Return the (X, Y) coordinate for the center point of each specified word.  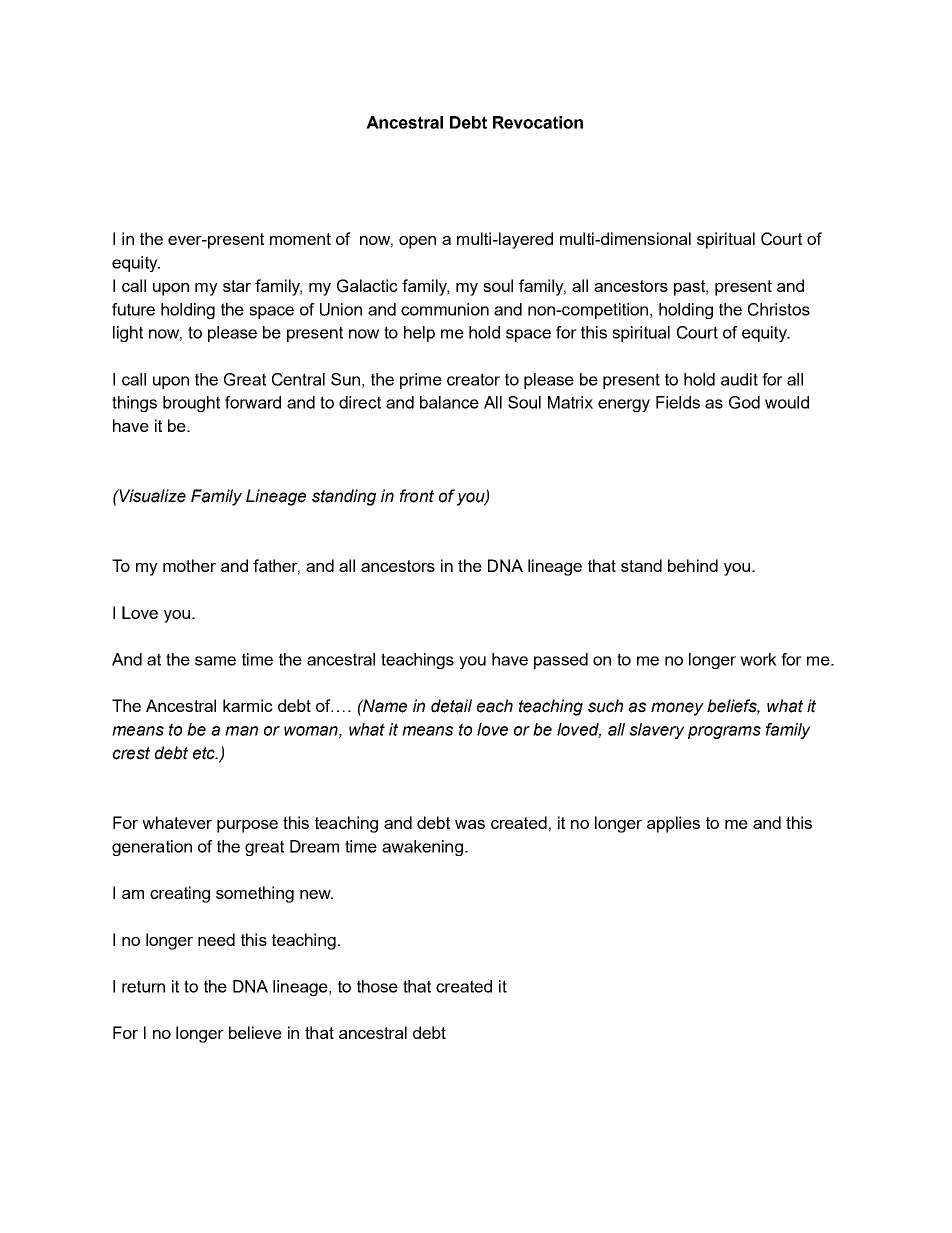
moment (300, 239)
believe (255, 1032)
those (377, 986)
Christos (779, 309)
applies (673, 824)
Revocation (538, 122)
